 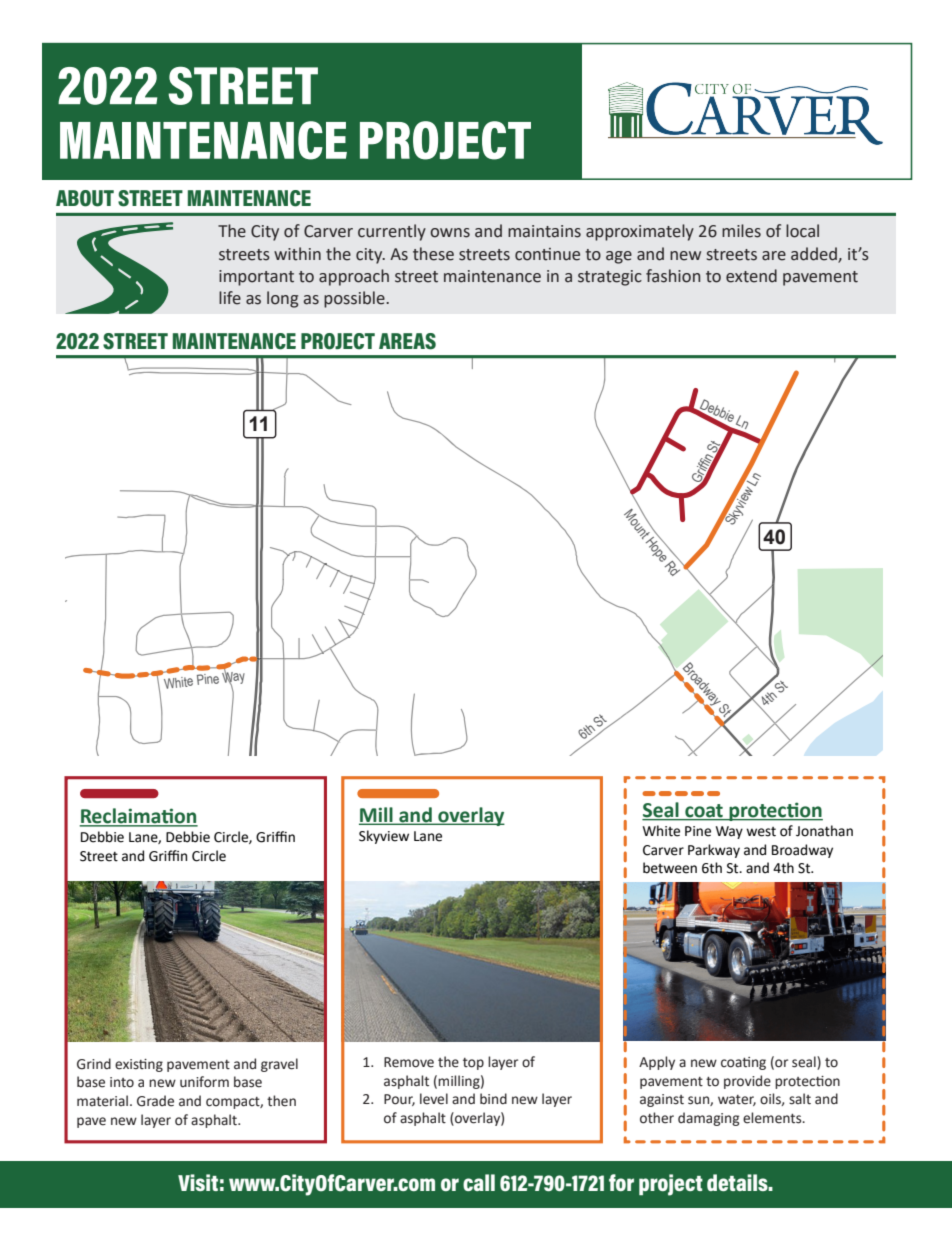 I want to click on ABOUT, so click(x=85, y=198).
